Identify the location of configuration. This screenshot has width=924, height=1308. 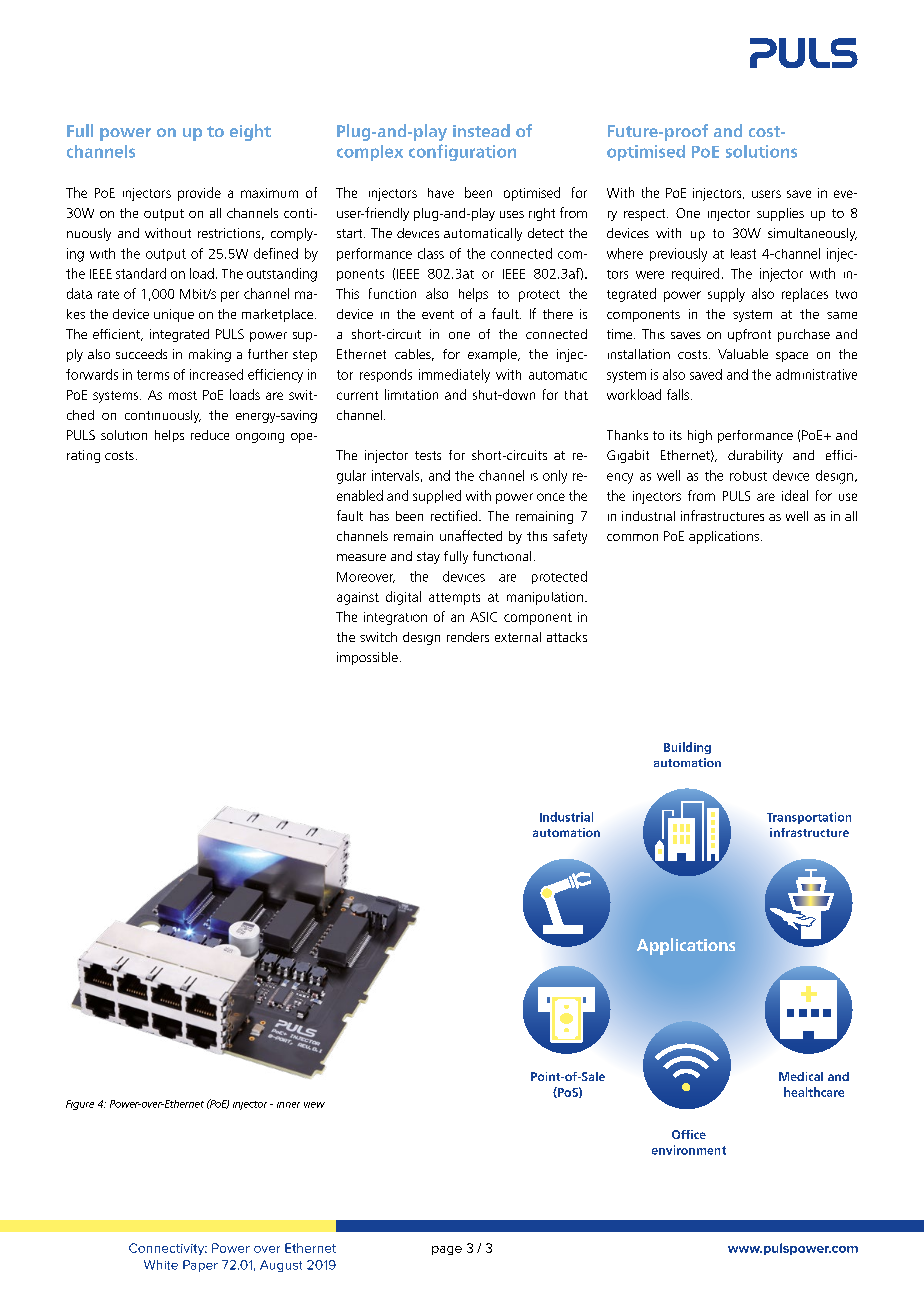
(462, 152).
